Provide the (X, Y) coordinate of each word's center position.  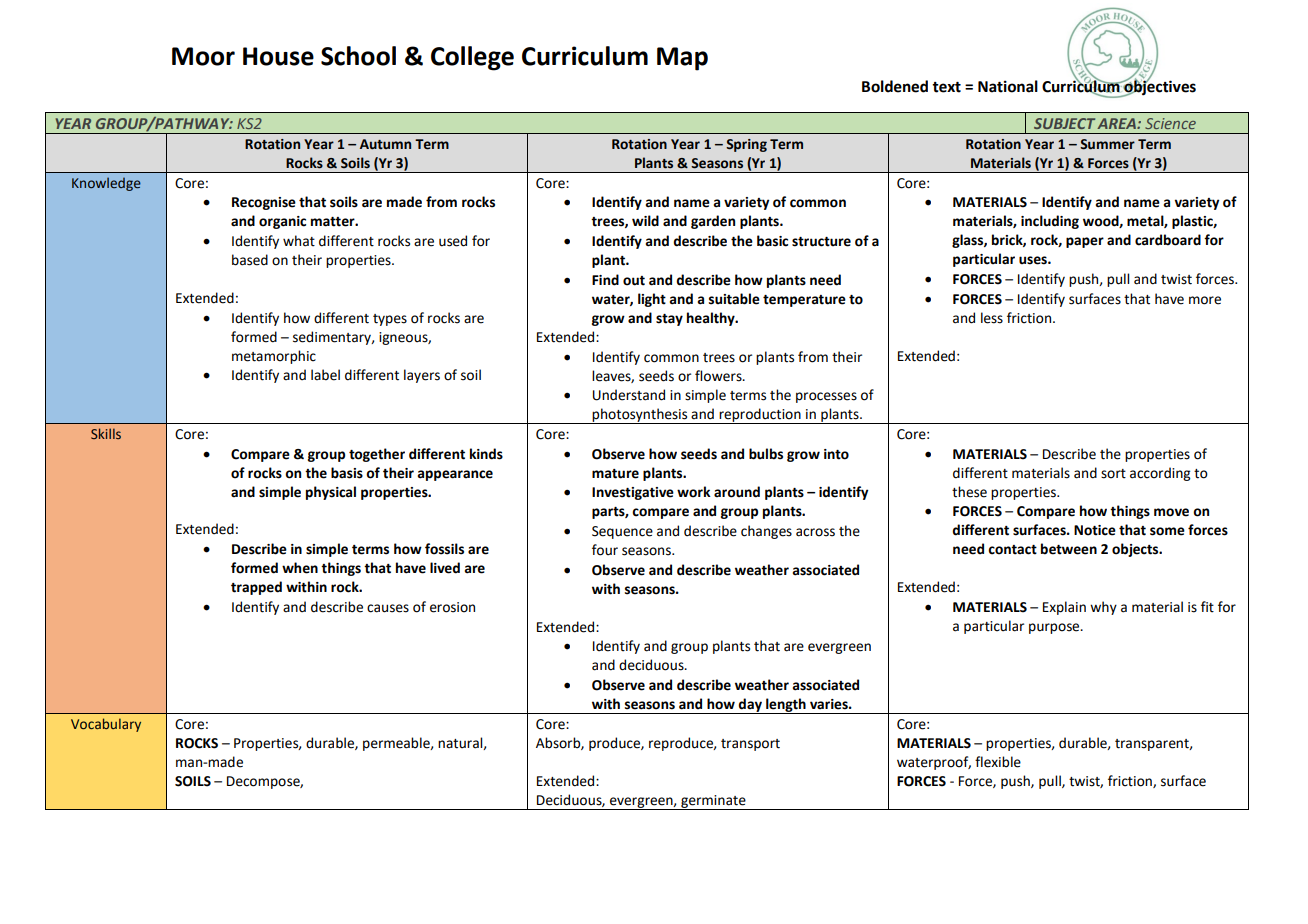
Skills (106, 433)
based (250, 260)
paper (1085, 242)
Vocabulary (106, 725)
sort (1113, 474)
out (634, 281)
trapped (256, 588)
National (1008, 86)
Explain (1064, 608)
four (605, 550)
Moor (203, 56)
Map (682, 59)
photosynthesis (640, 416)
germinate (713, 802)
